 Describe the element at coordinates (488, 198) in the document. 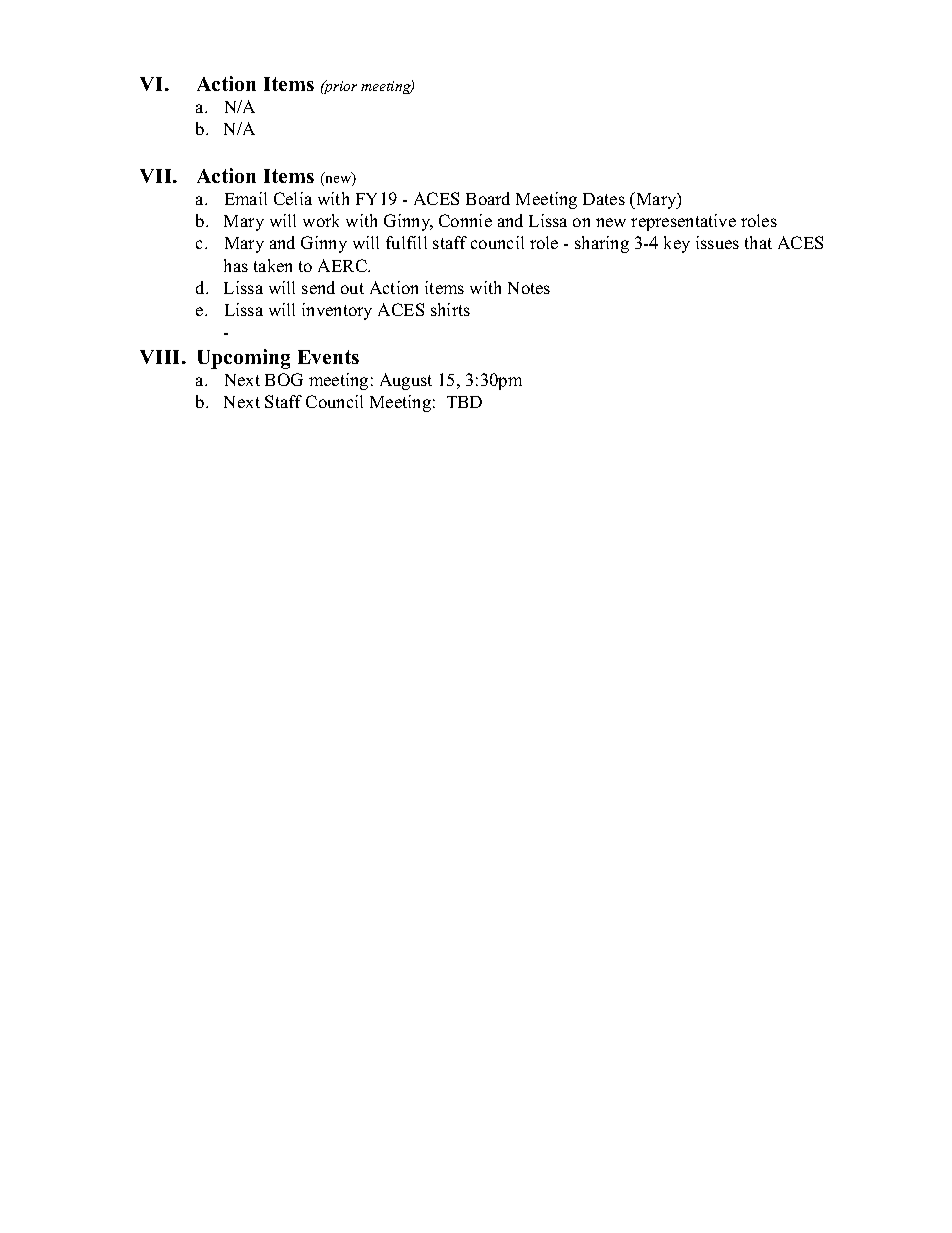

I see `Board` at that location.
